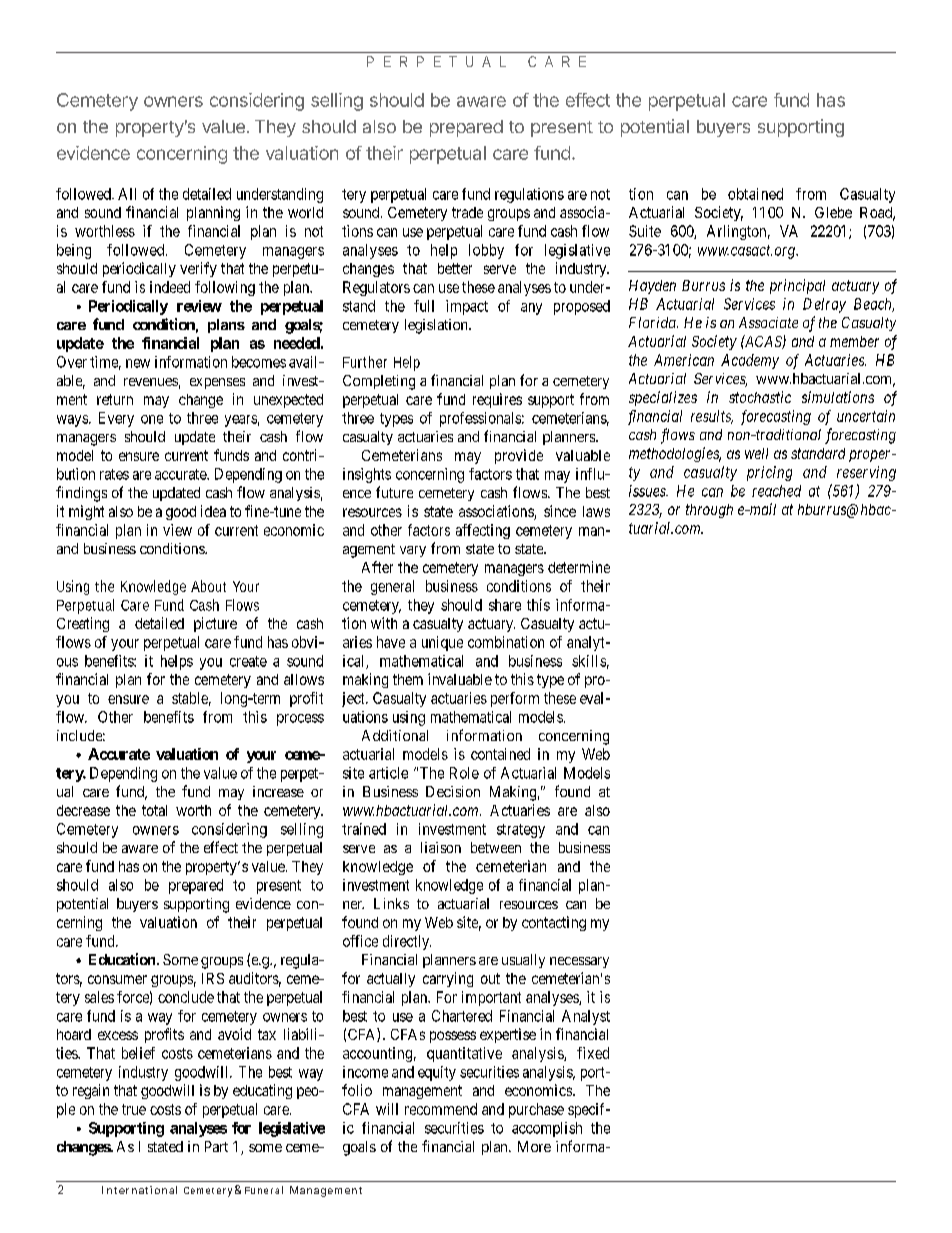  I want to click on well, so click(756, 453).
